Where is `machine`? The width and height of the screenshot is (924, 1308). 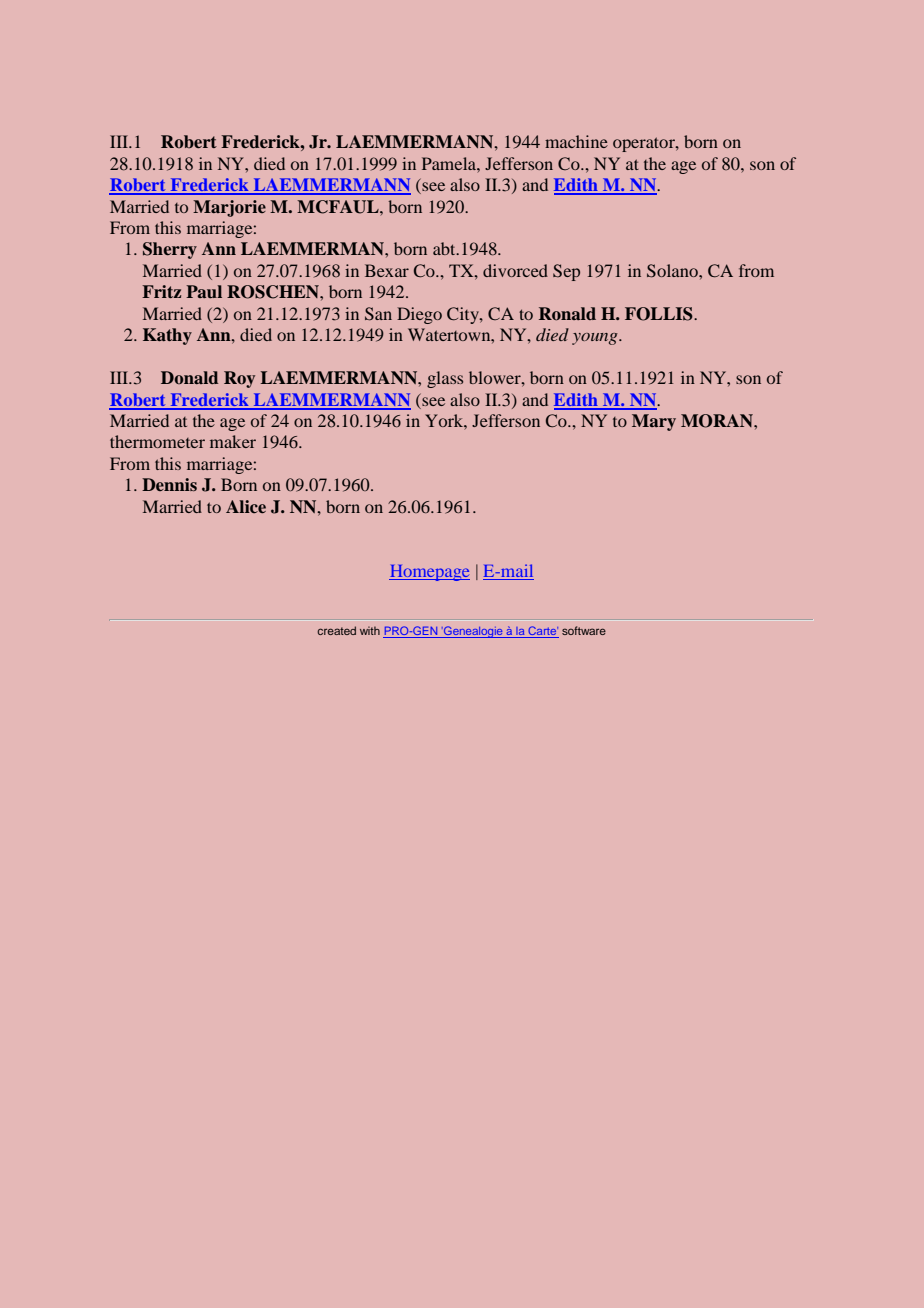 machine is located at coordinates (576, 141).
